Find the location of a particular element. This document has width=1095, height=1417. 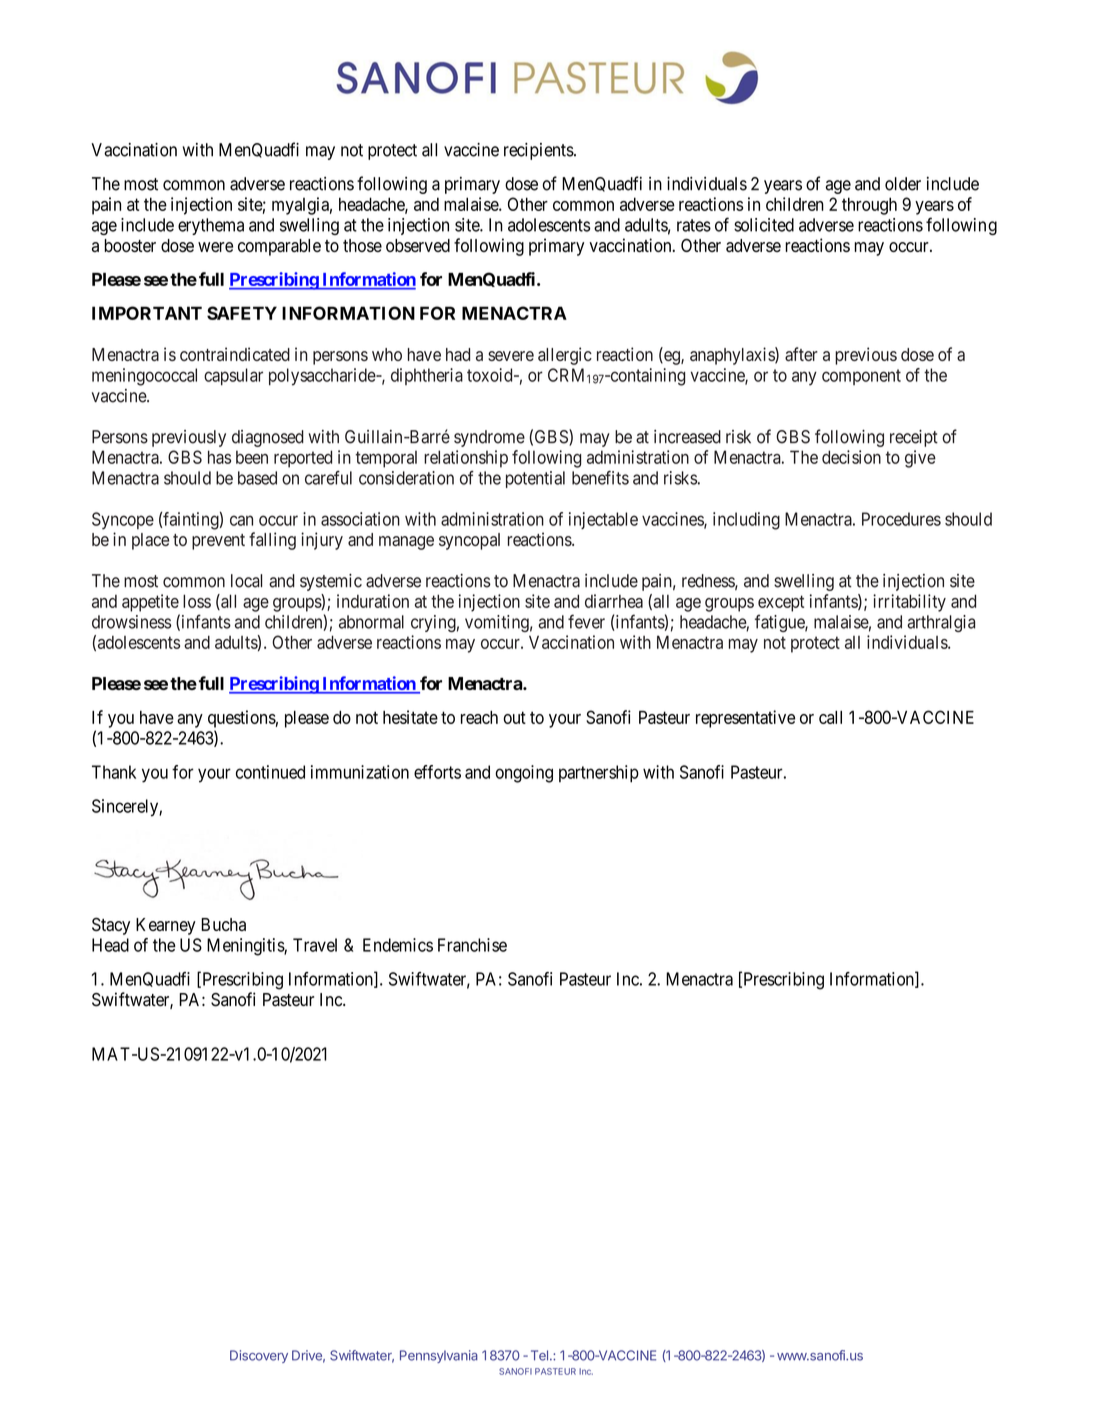

except is located at coordinates (781, 603).
